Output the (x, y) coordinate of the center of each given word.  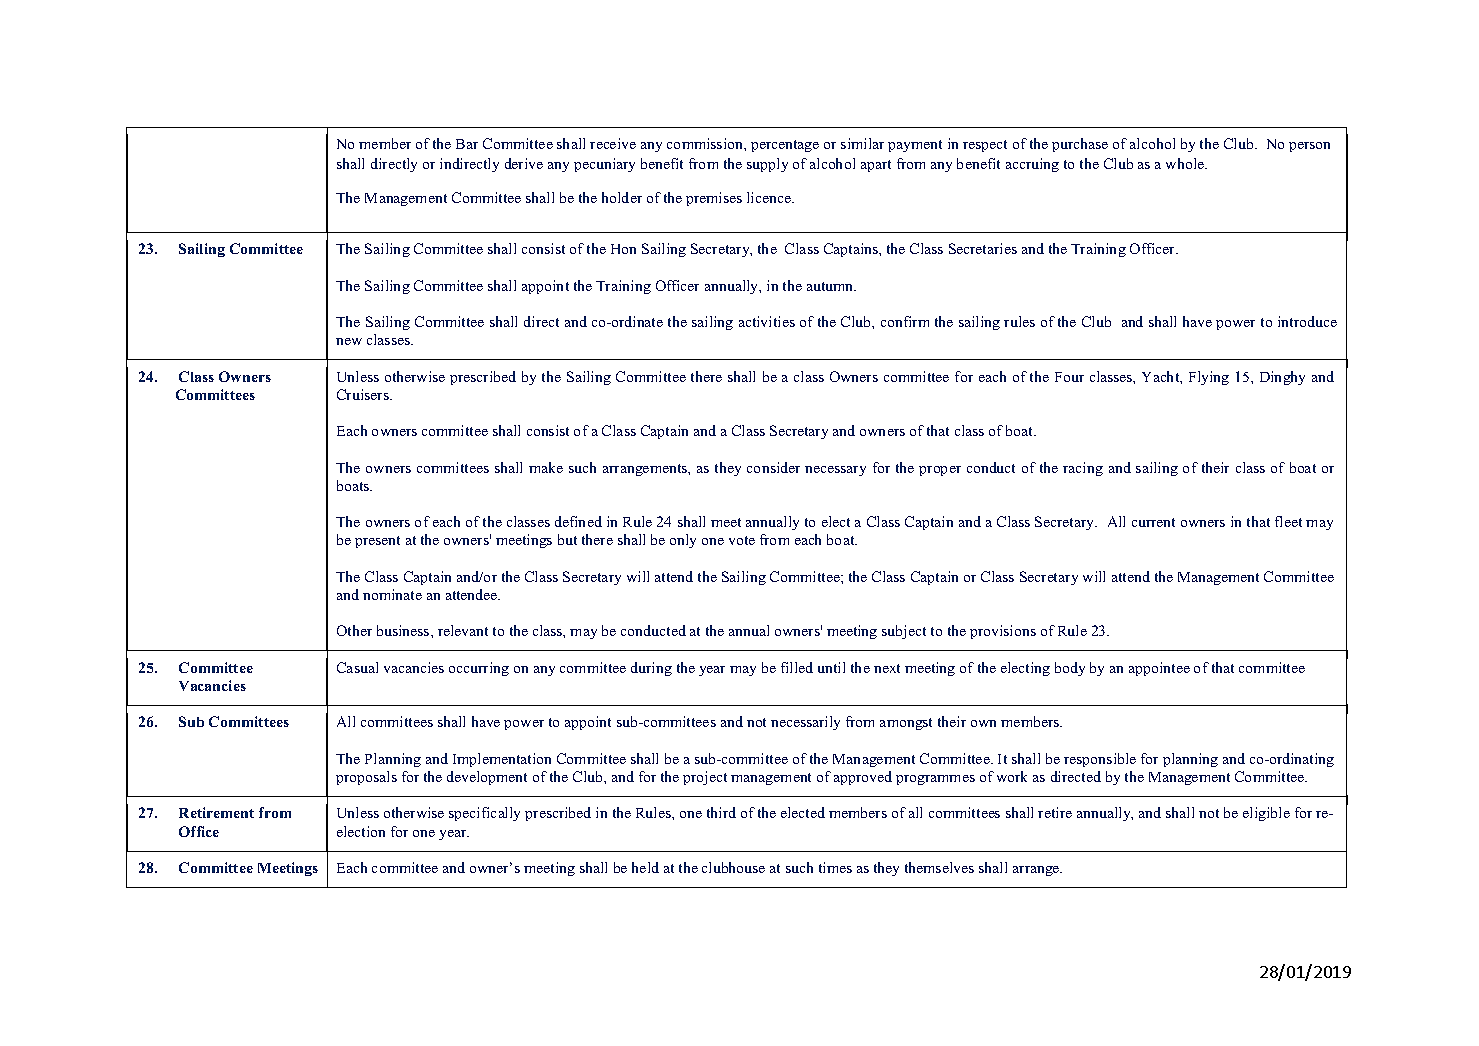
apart (876, 166)
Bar (467, 144)
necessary (835, 471)
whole (1186, 163)
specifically (484, 814)
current (1153, 522)
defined (578, 521)
